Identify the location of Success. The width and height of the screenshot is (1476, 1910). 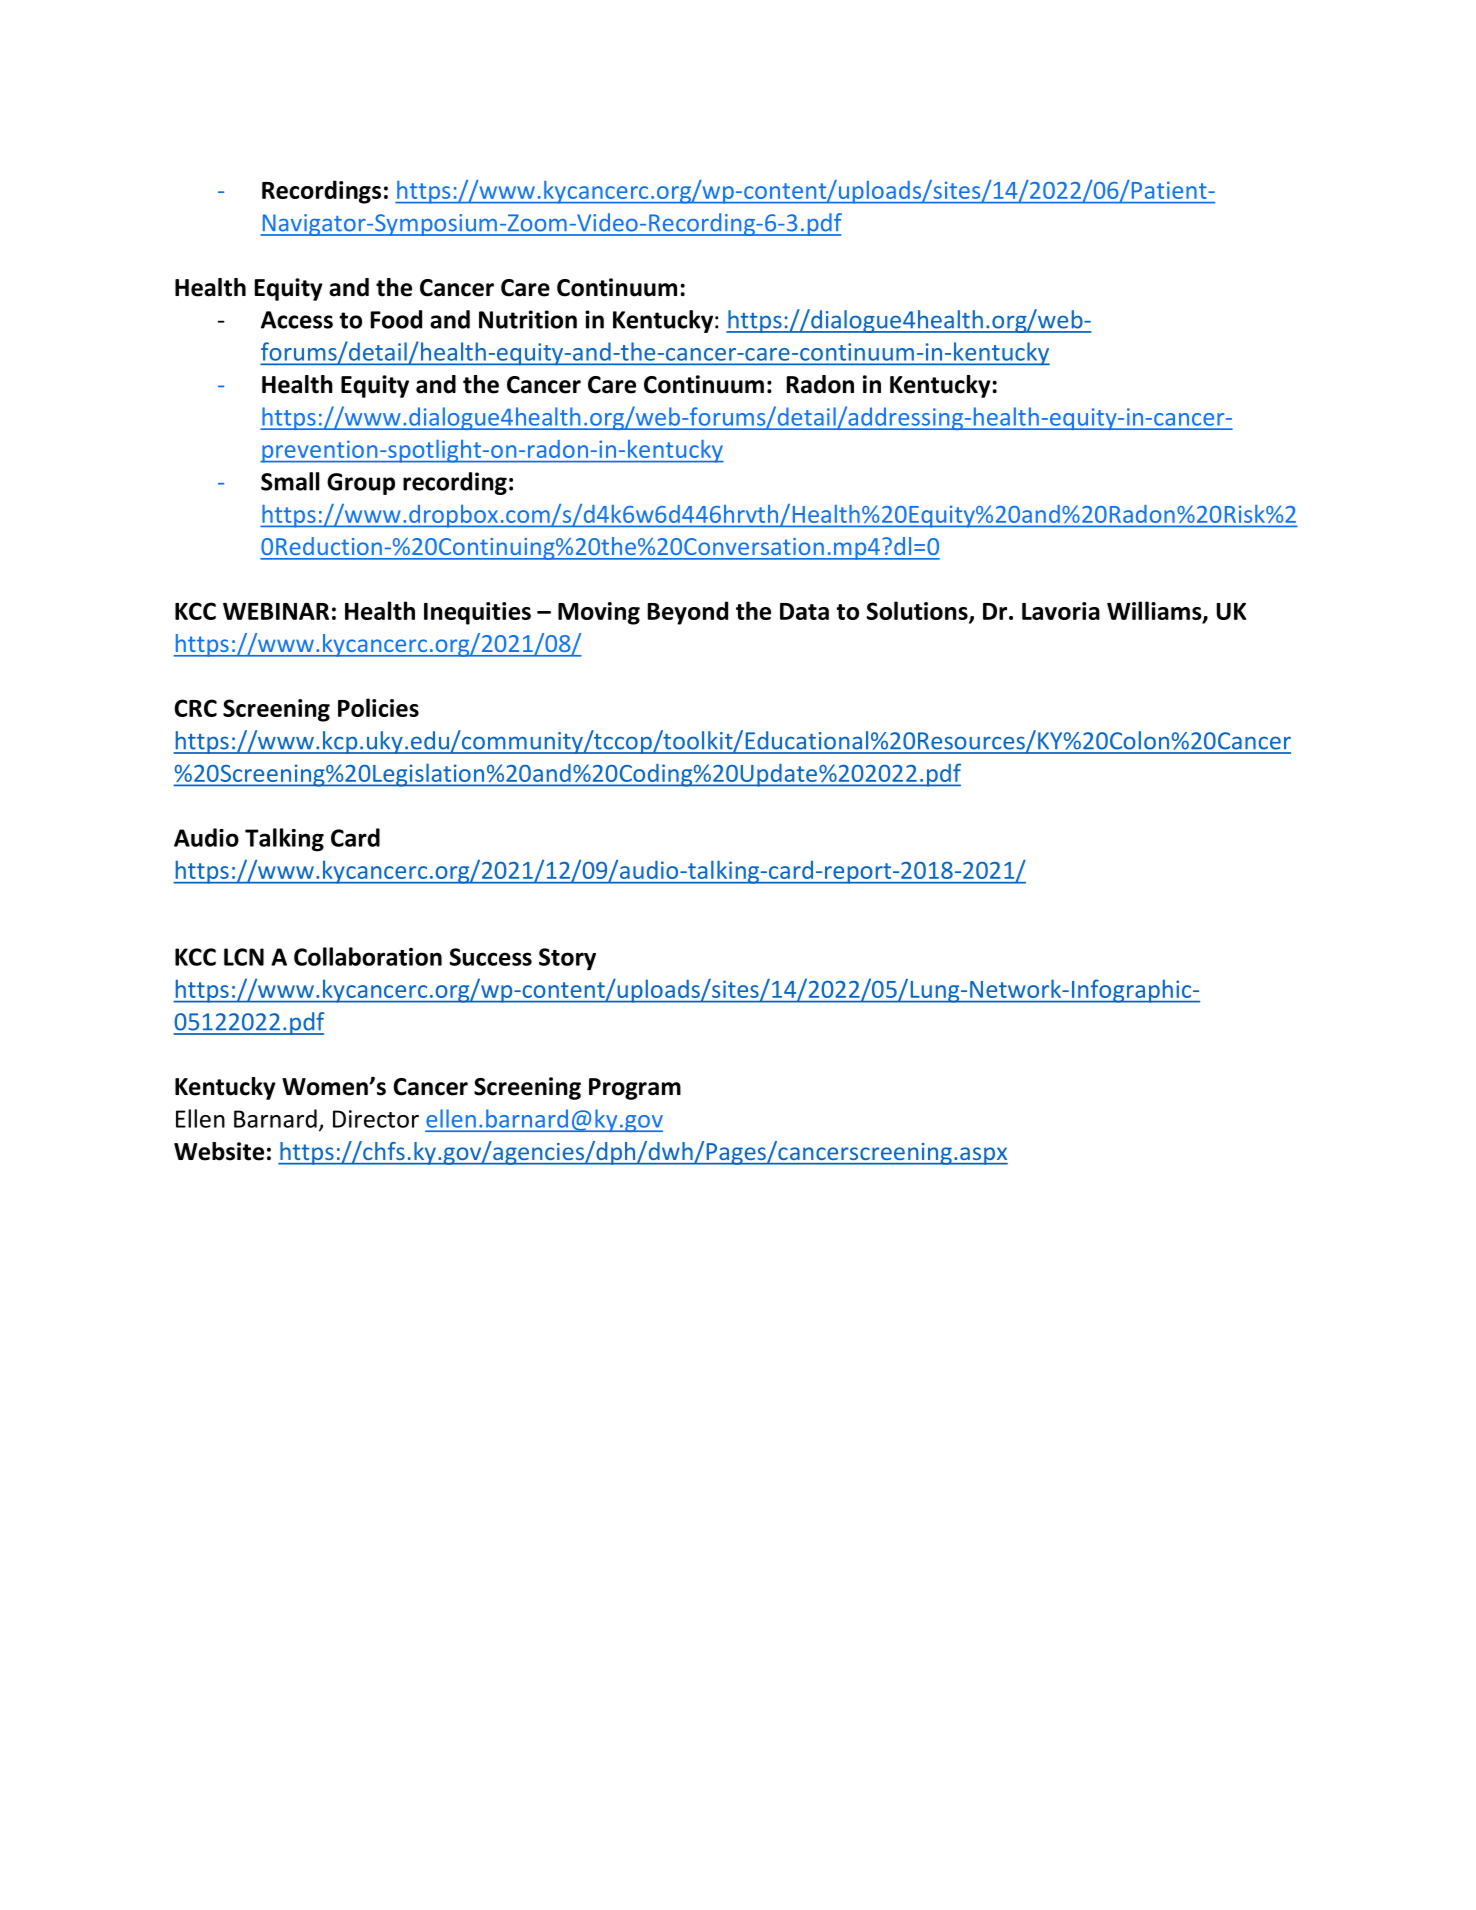
(491, 957).
